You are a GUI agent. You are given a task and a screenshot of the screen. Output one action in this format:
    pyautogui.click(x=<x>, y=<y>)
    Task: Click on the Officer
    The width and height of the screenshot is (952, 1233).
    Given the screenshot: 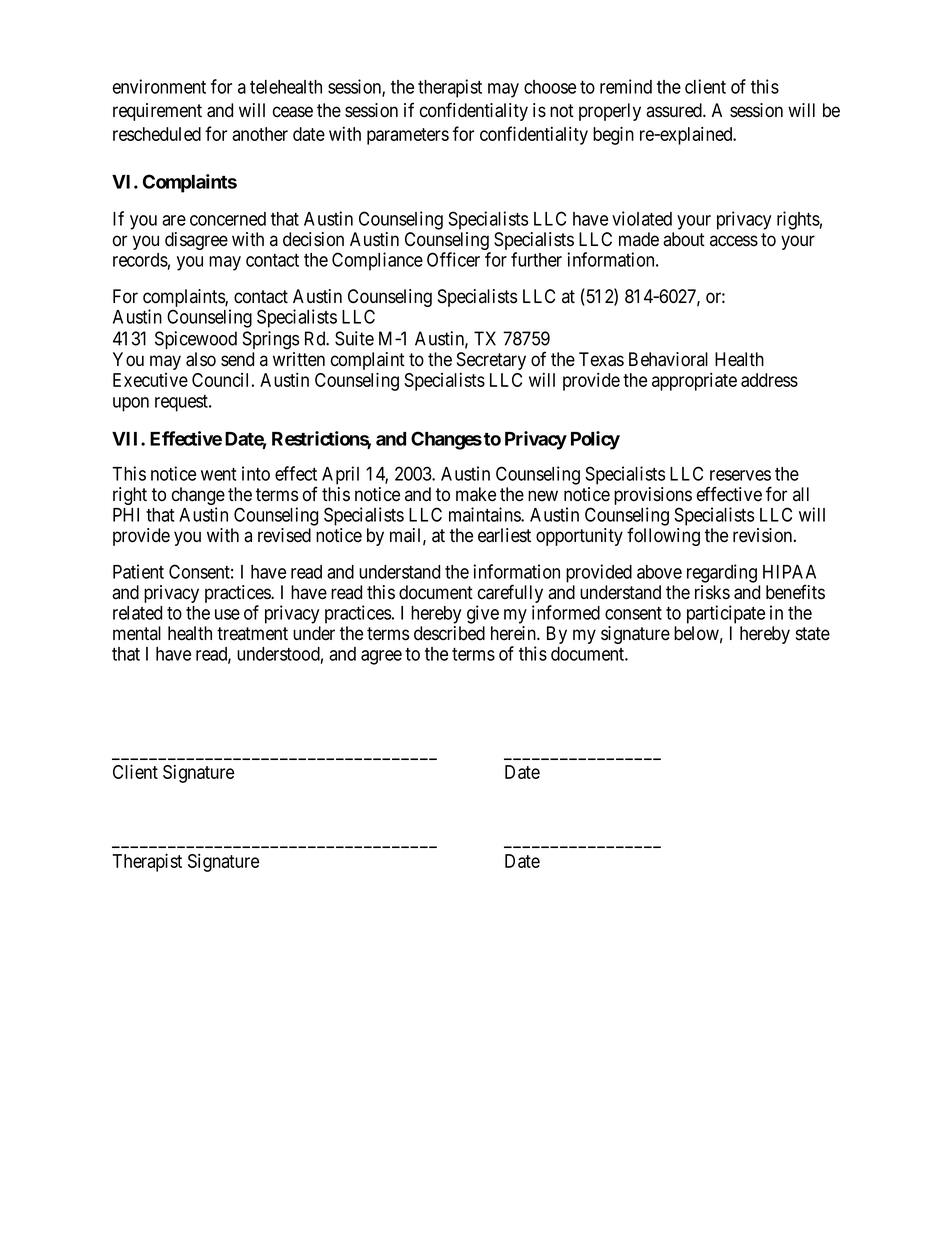 What is the action you would take?
    pyautogui.click(x=453, y=259)
